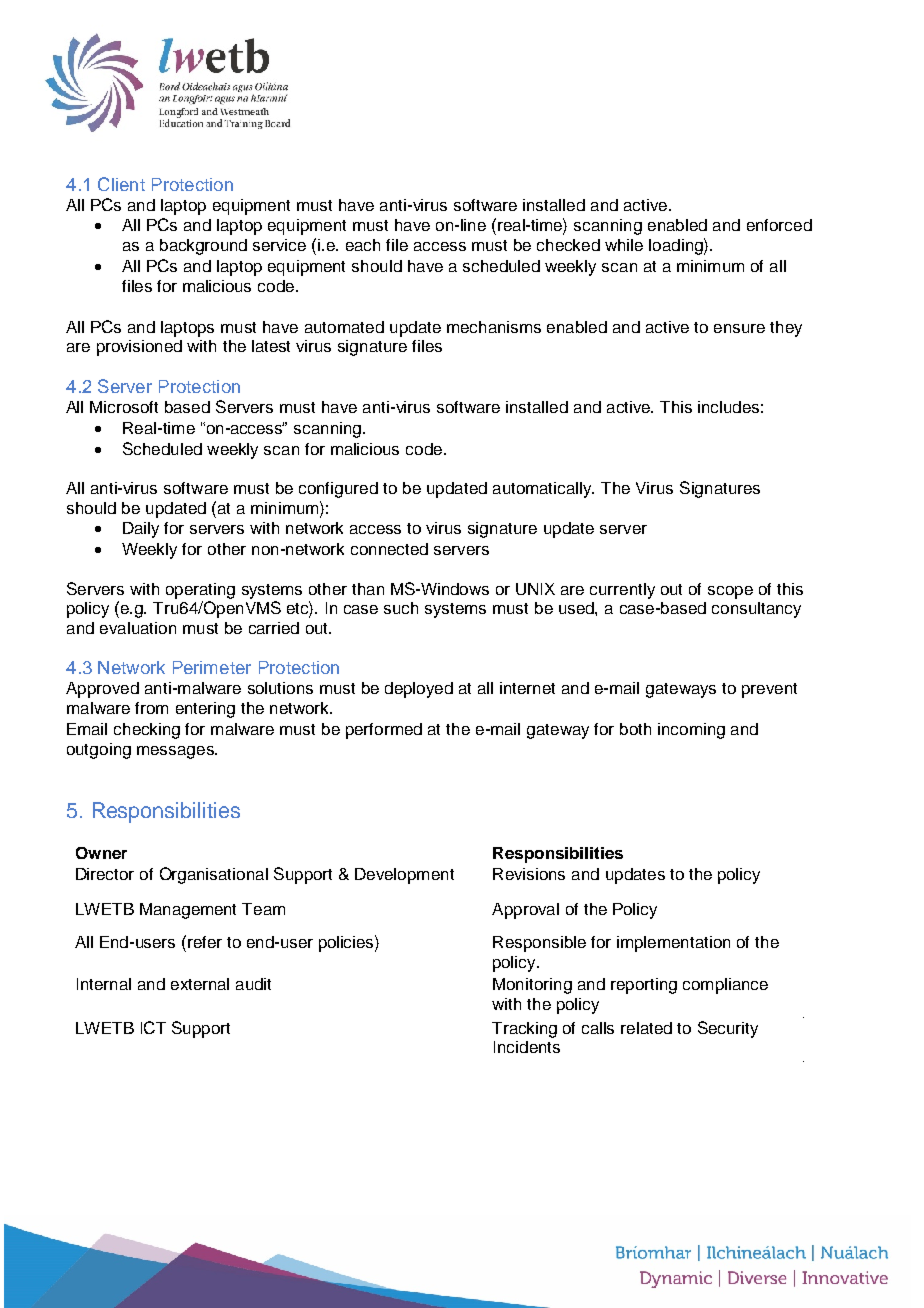 This screenshot has width=924, height=1308. Describe the element at coordinates (363, 245) in the screenshot. I see `each` at that location.
